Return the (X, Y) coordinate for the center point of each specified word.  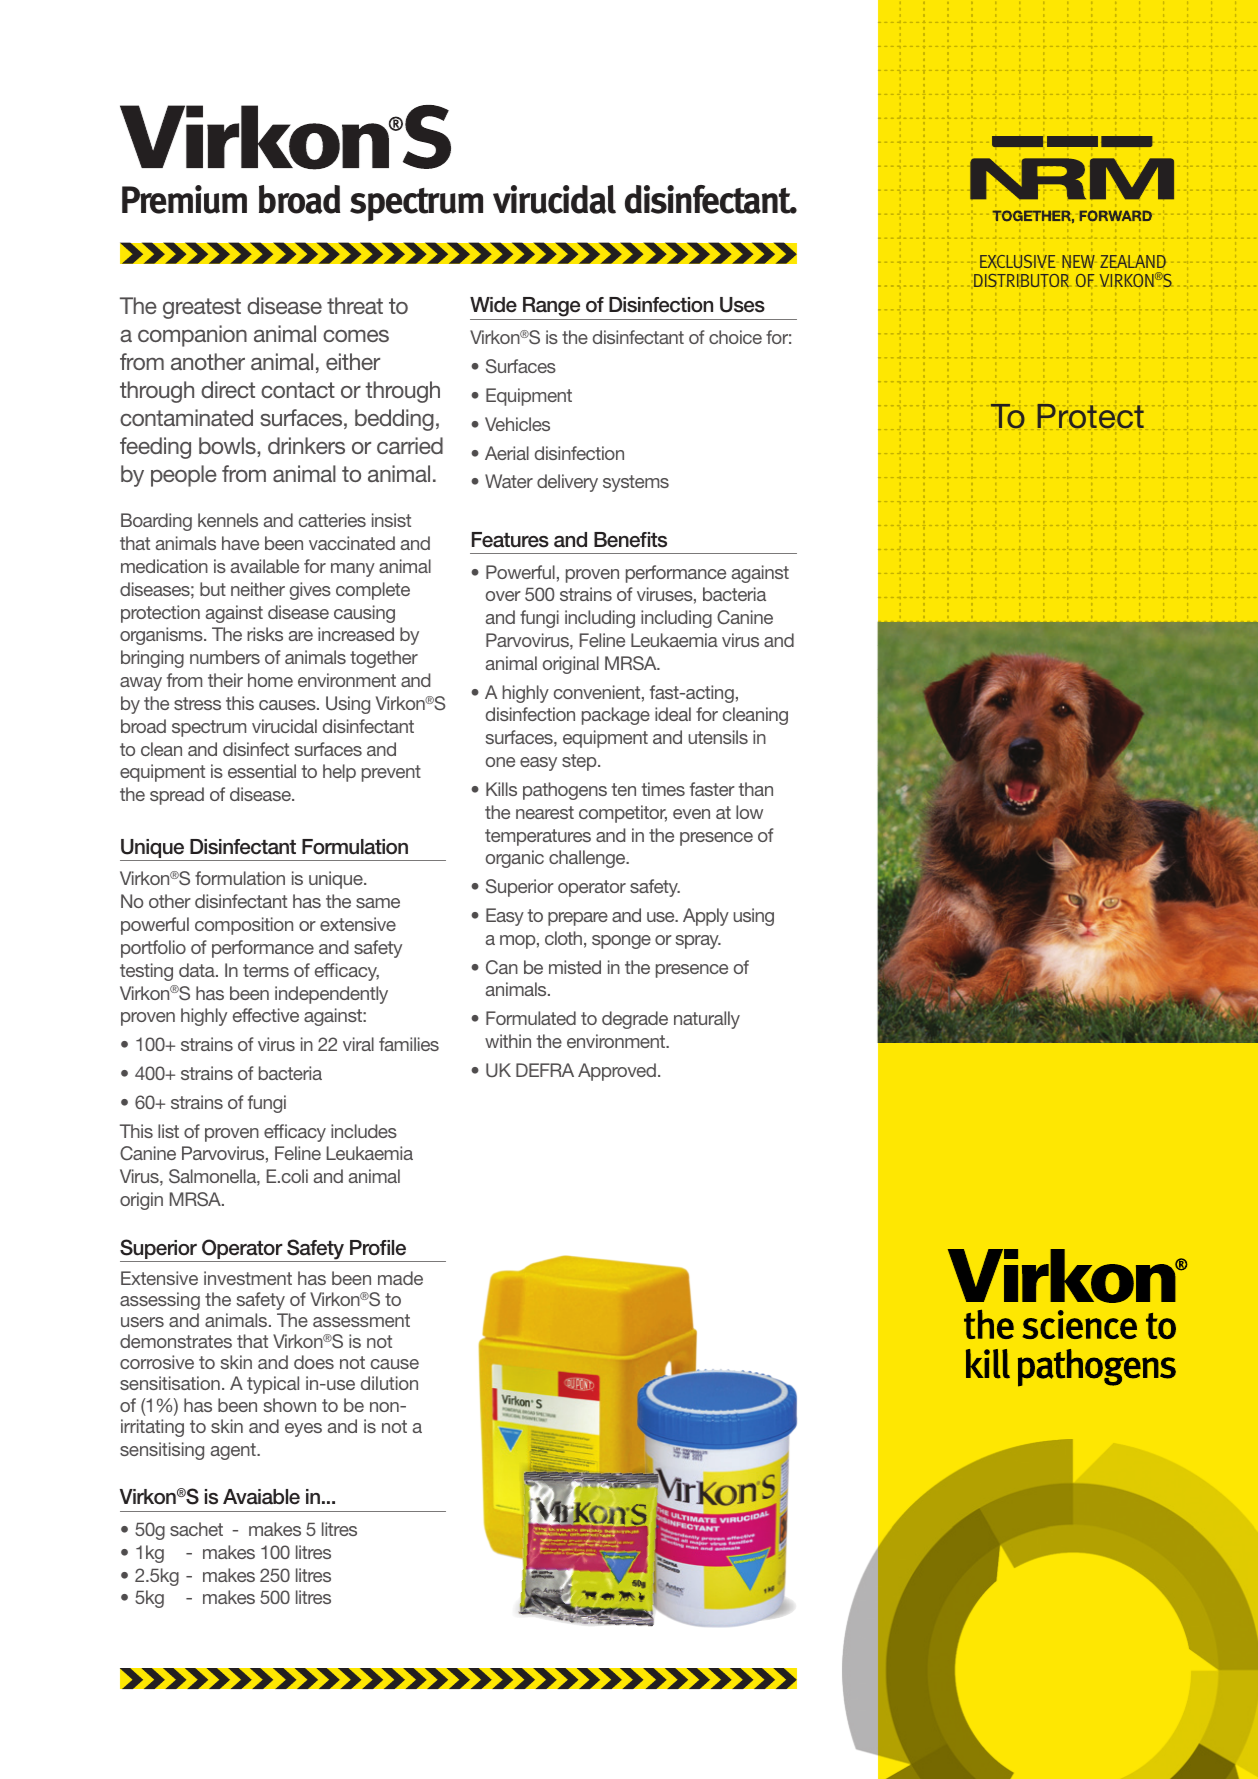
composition (244, 926)
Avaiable (261, 1497)
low (749, 812)
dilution (389, 1383)
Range (552, 308)
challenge (588, 859)
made (400, 1278)
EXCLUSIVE (1018, 261)
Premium (184, 199)
